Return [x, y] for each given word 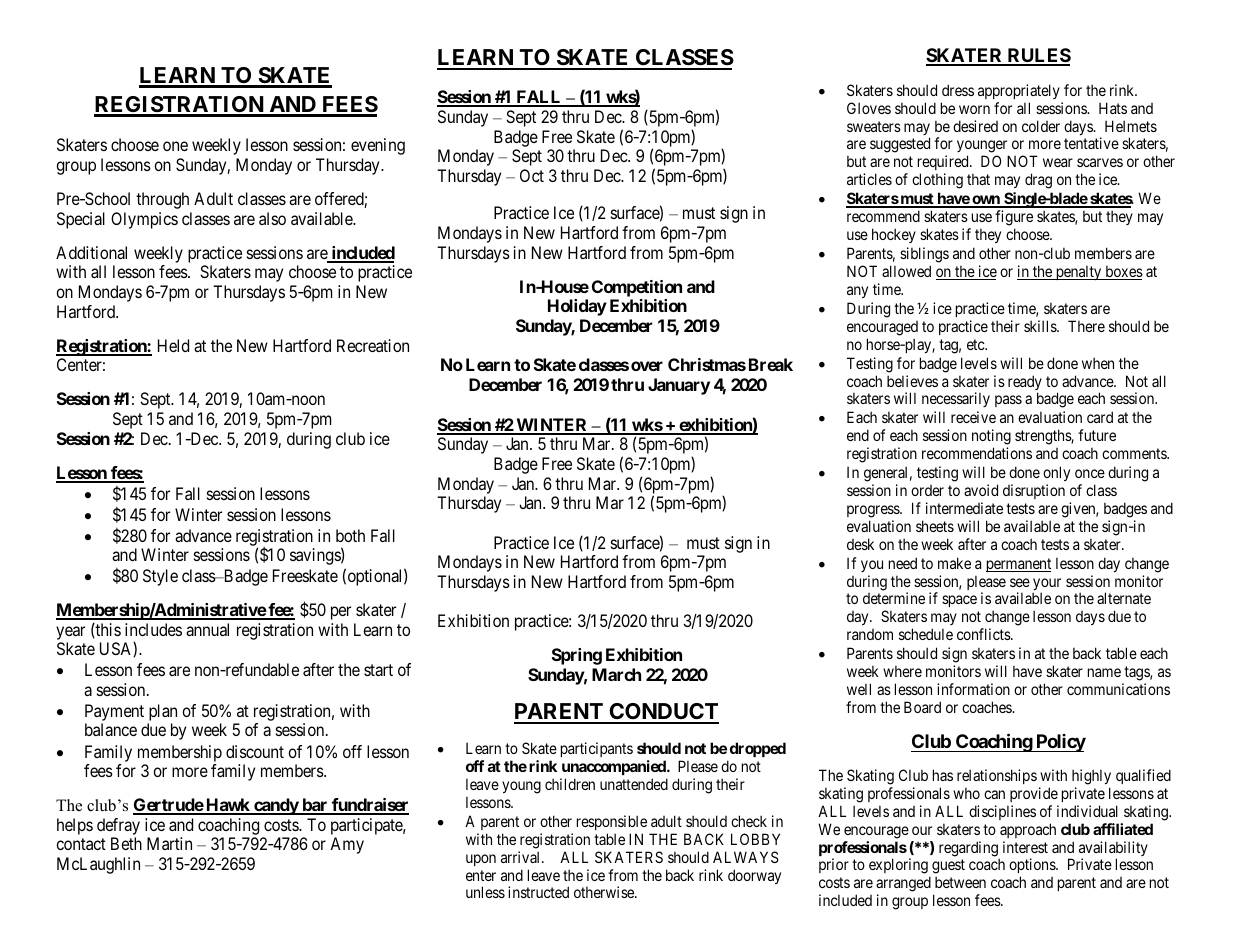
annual [207, 629]
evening [378, 146]
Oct [532, 175]
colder [1041, 126]
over [647, 366]
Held [173, 345]
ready [1025, 384]
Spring [577, 656]
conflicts [984, 634]
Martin [169, 843]
